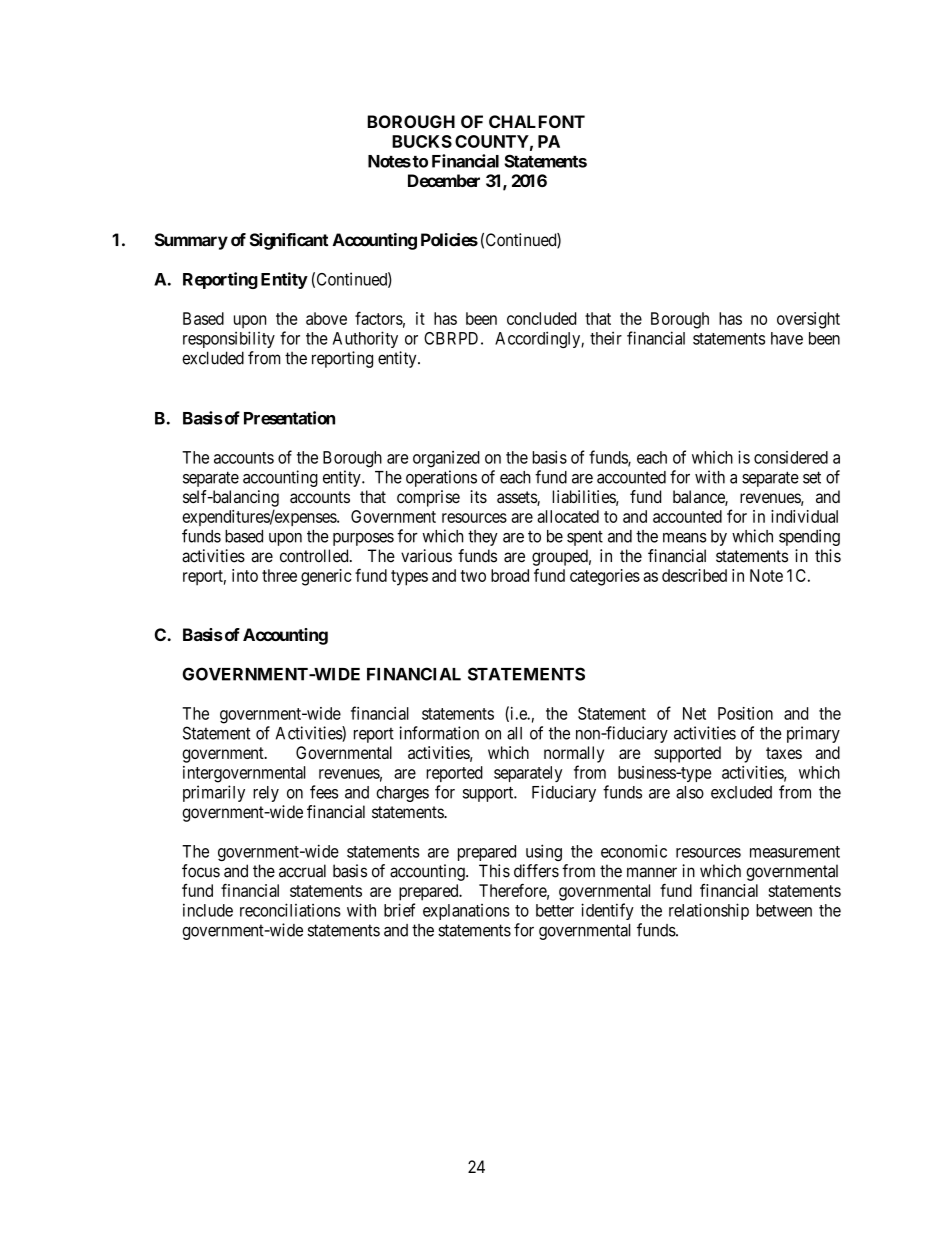 The image size is (952, 1233). What do you see at coordinates (289, 241) in the image?
I see `Significant` at bounding box center [289, 241].
